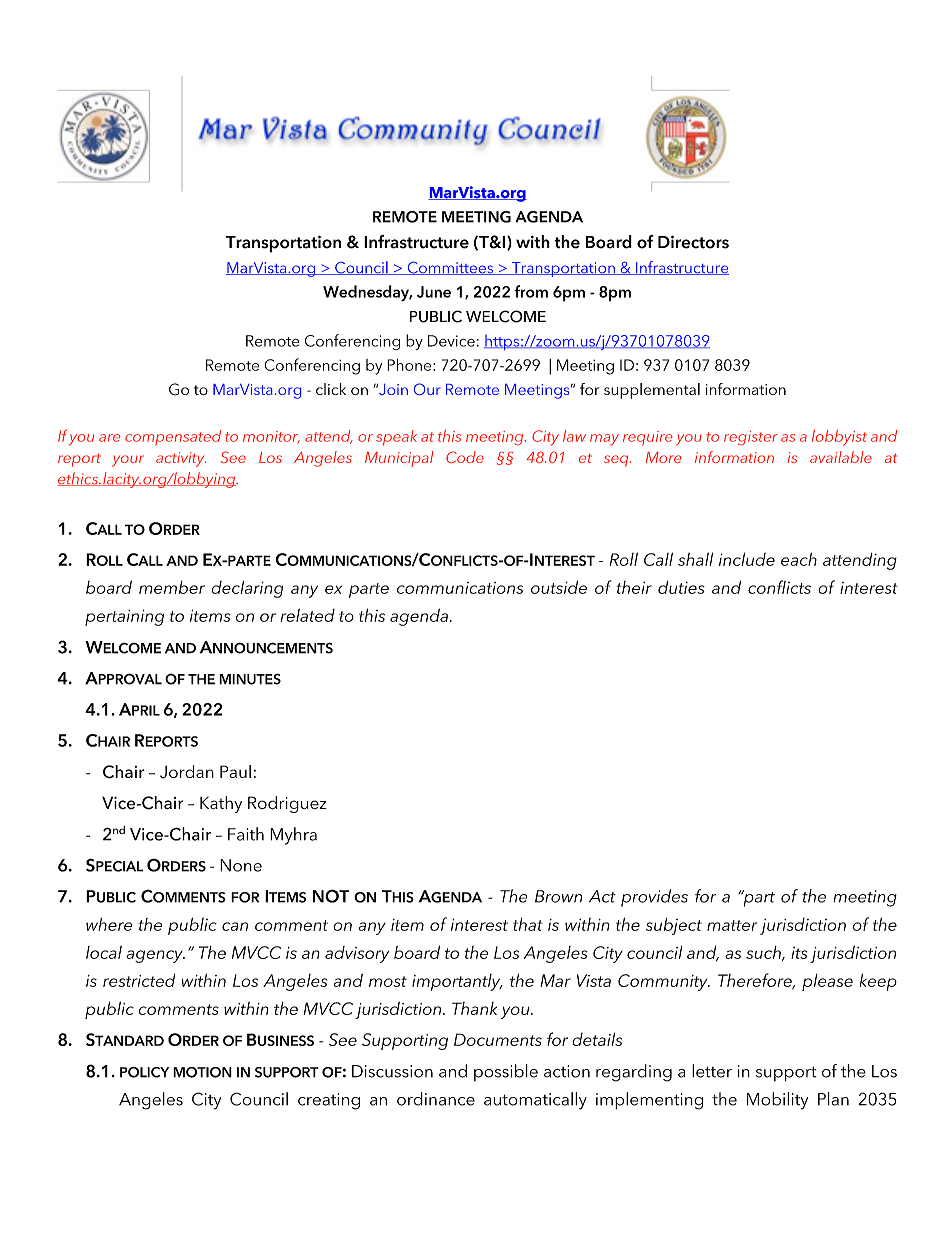 The width and height of the image is (952, 1233). Describe the element at coordinates (434, 292) in the image. I see `June` at that location.
